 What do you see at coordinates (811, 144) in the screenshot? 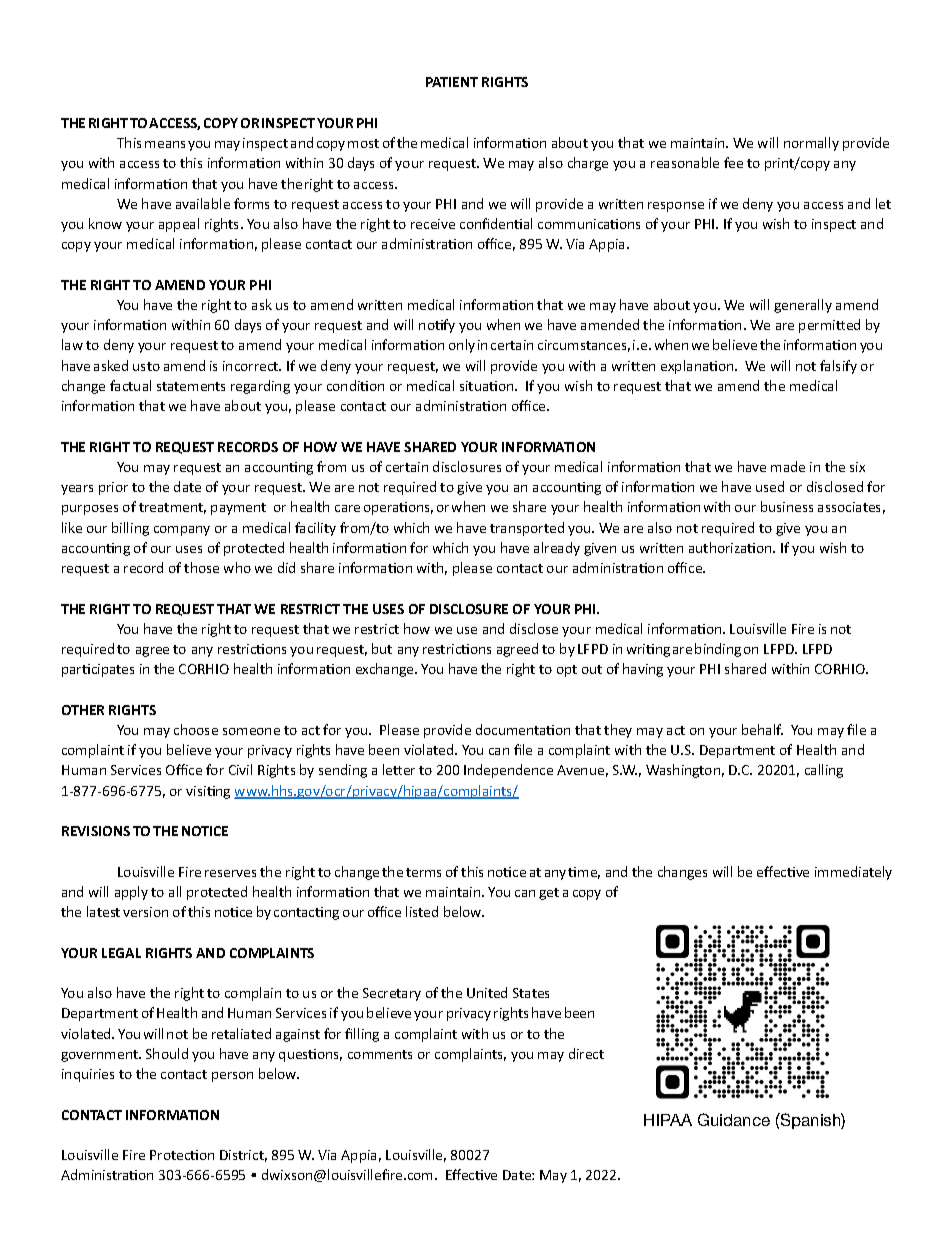
I see `normally` at bounding box center [811, 144].
